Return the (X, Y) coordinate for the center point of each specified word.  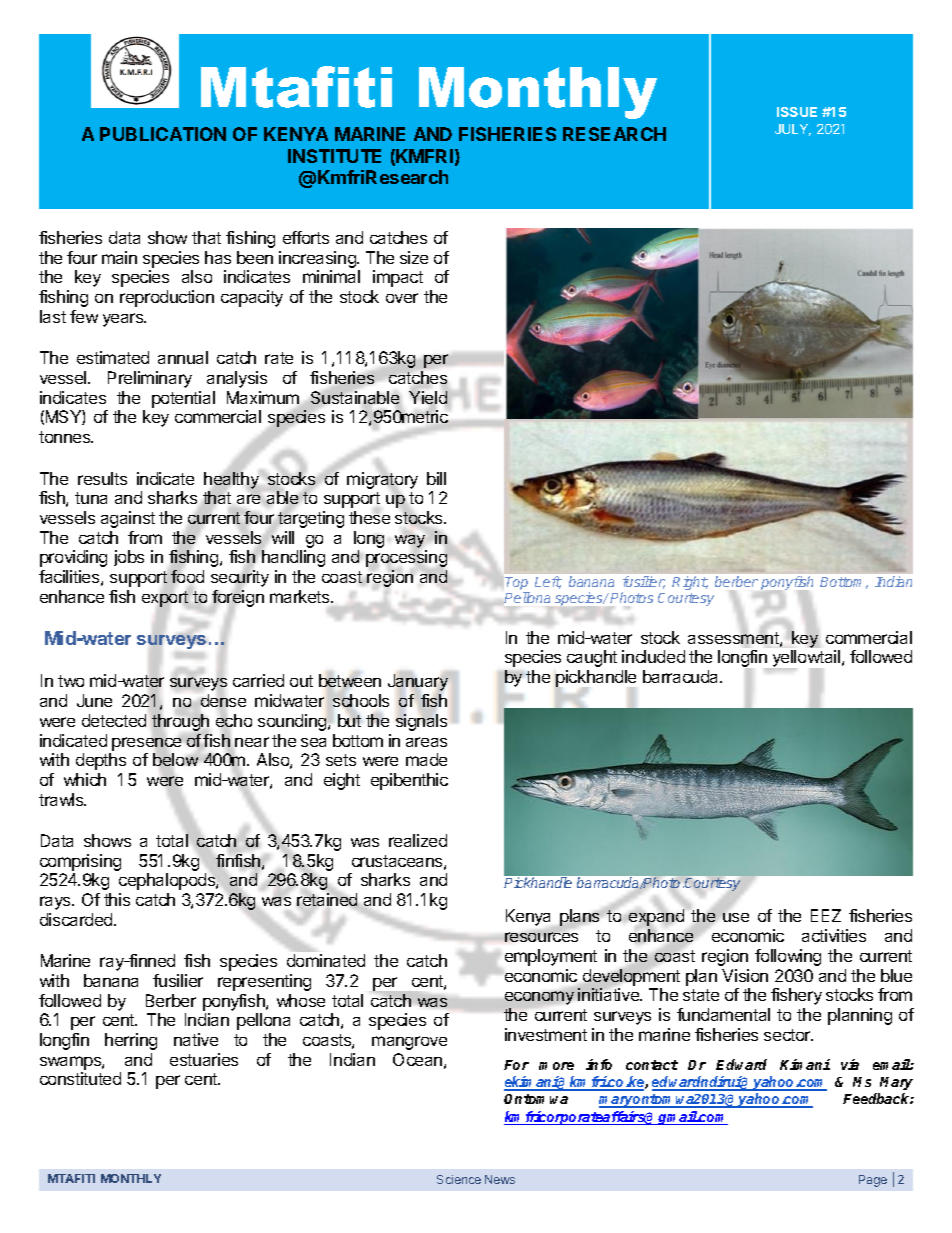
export (165, 599)
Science (459, 1179)
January (418, 682)
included (653, 656)
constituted (80, 1078)
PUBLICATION (163, 134)
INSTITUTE (334, 156)
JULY (793, 130)
